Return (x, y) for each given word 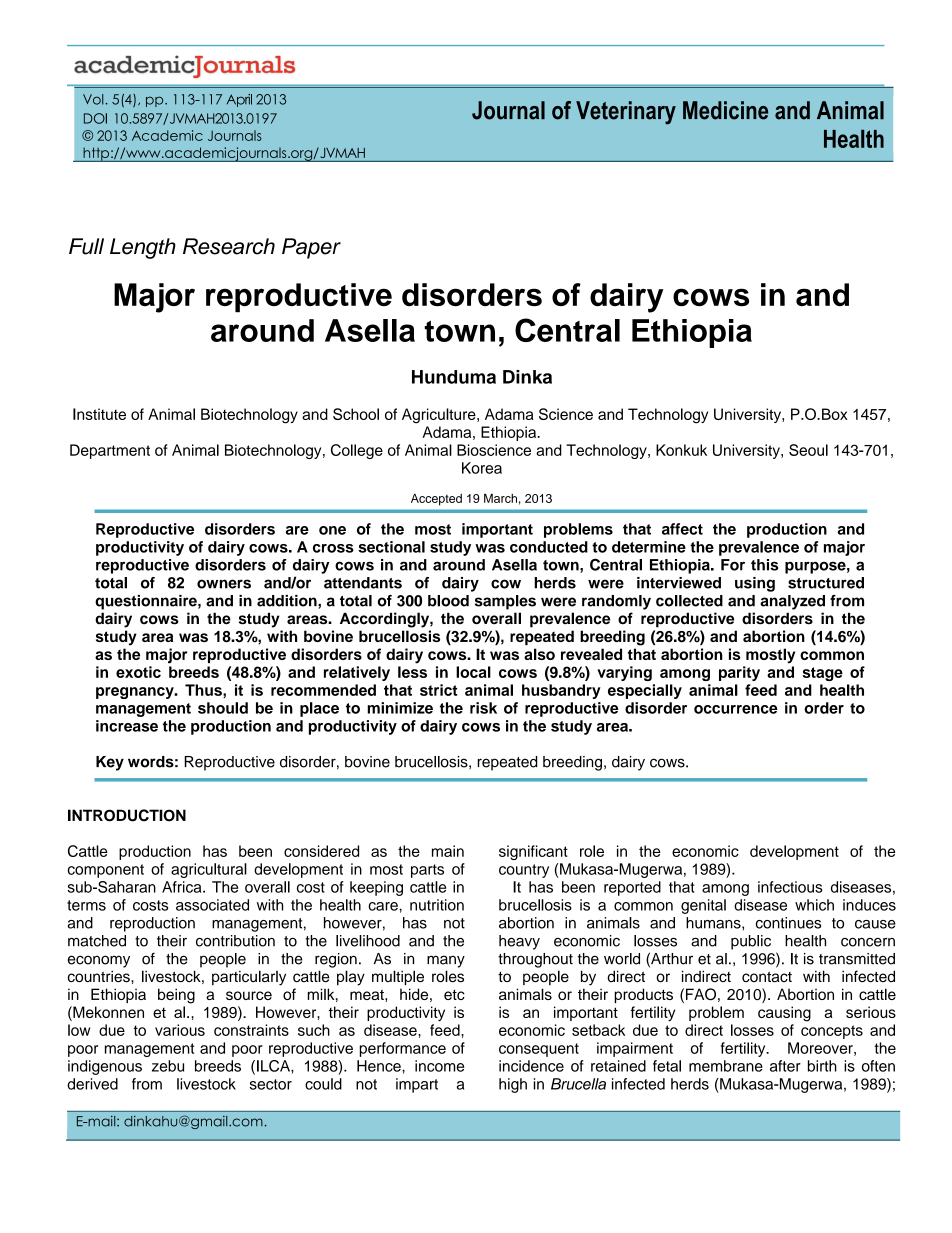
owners (224, 584)
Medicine (725, 110)
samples (505, 602)
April (239, 100)
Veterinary (626, 112)
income (439, 1066)
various (180, 1030)
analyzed (792, 602)
